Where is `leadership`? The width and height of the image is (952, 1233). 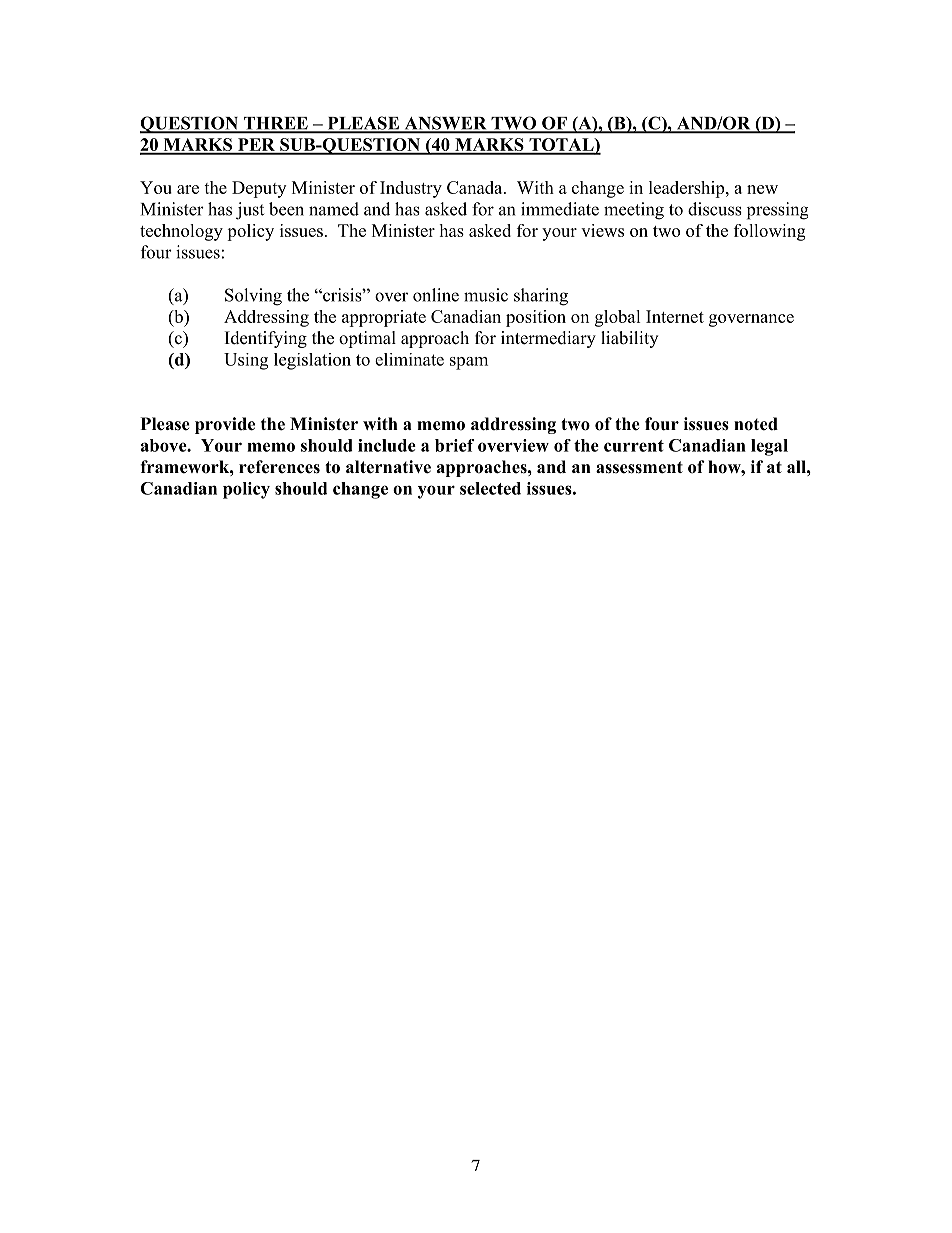
leadership is located at coordinates (688, 189).
